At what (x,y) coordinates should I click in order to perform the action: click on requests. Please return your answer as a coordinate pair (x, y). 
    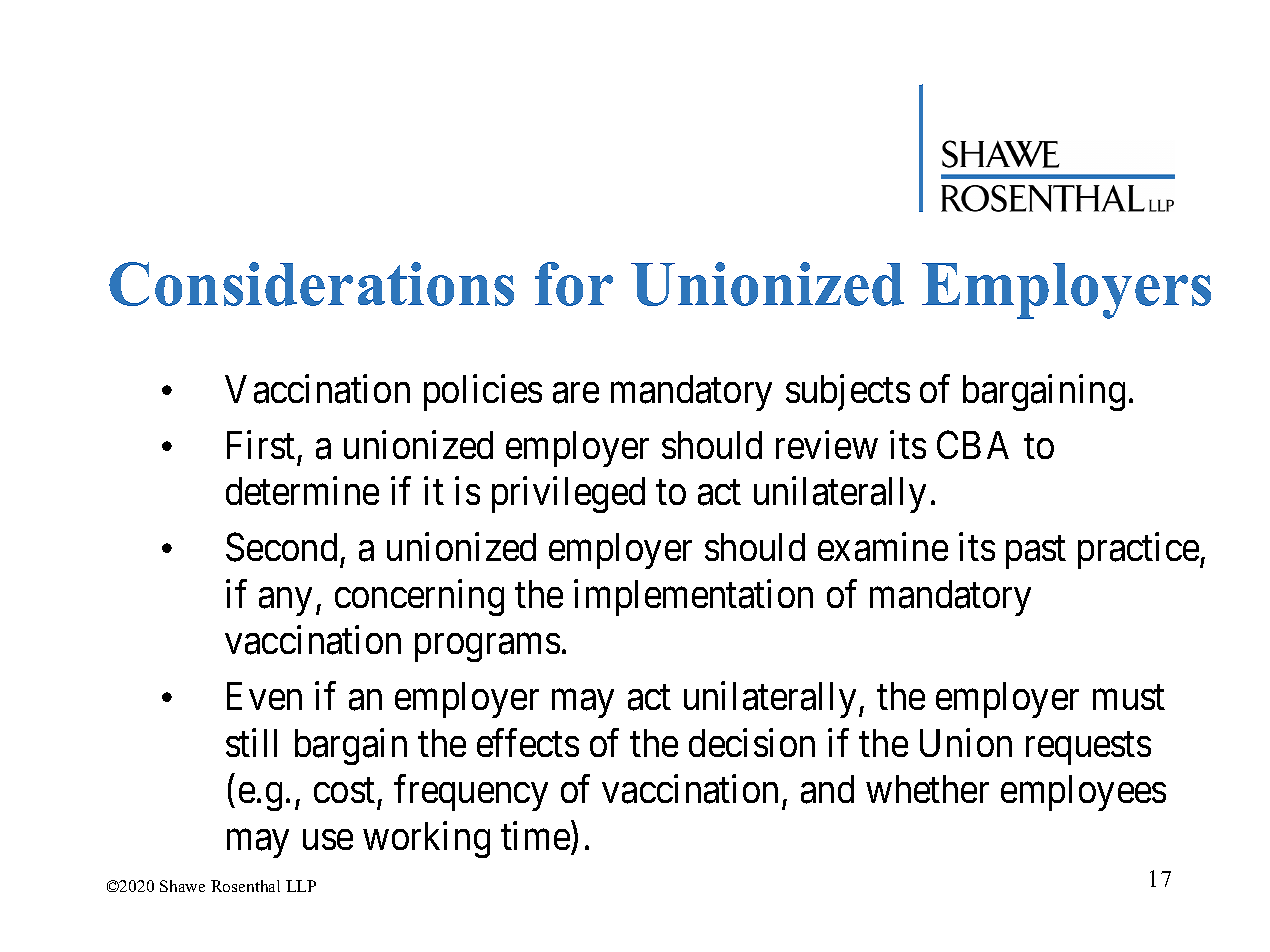
    Looking at the image, I should click on (1088, 748).
